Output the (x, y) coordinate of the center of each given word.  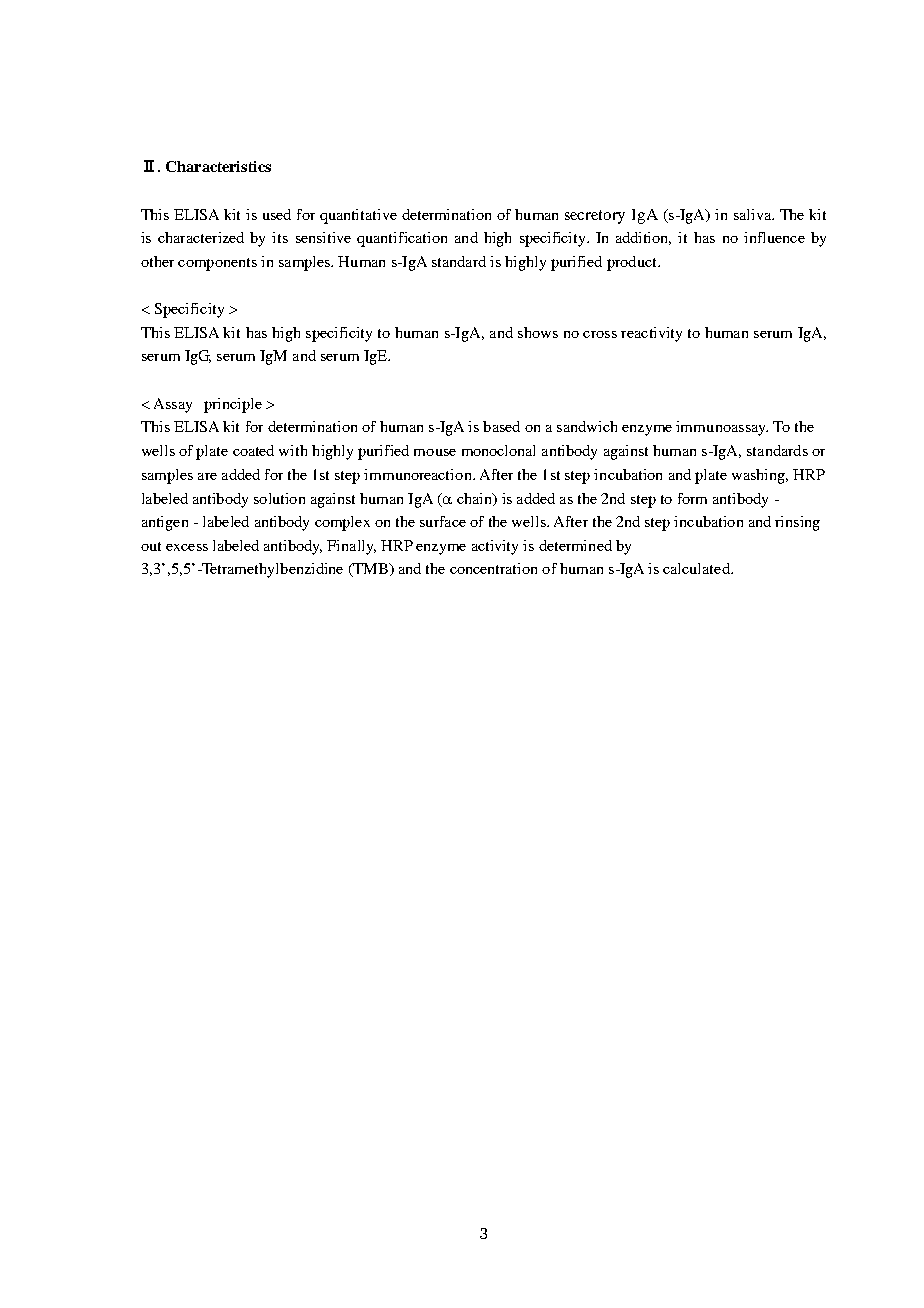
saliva (754, 214)
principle (233, 405)
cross (600, 334)
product (633, 263)
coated (253, 450)
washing (759, 476)
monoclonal (498, 450)
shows (538, 332)
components (217, 264)
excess (187, 547)
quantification (402, 239)
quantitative (358, 216)
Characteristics (218, 166)
